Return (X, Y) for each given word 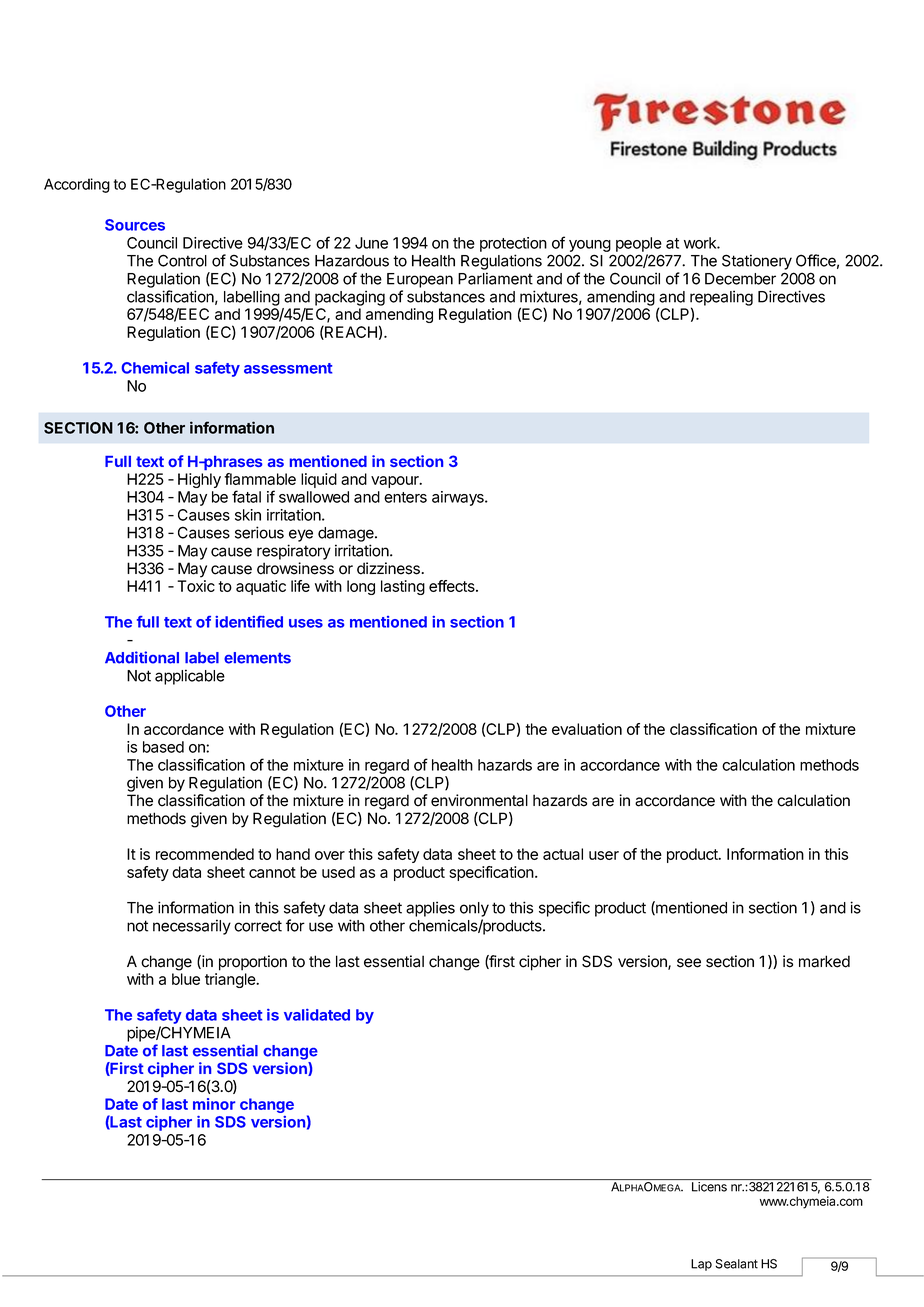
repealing (721, 299)
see (689, 963)
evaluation (587, 729)
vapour (396, 482)
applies (430, 909)
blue (186, 979)
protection (513, 244)
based (163, 747)
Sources (135, 225)
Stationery (757, 262)
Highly (199, 480)
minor (214, 1104)
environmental (479, 800)
